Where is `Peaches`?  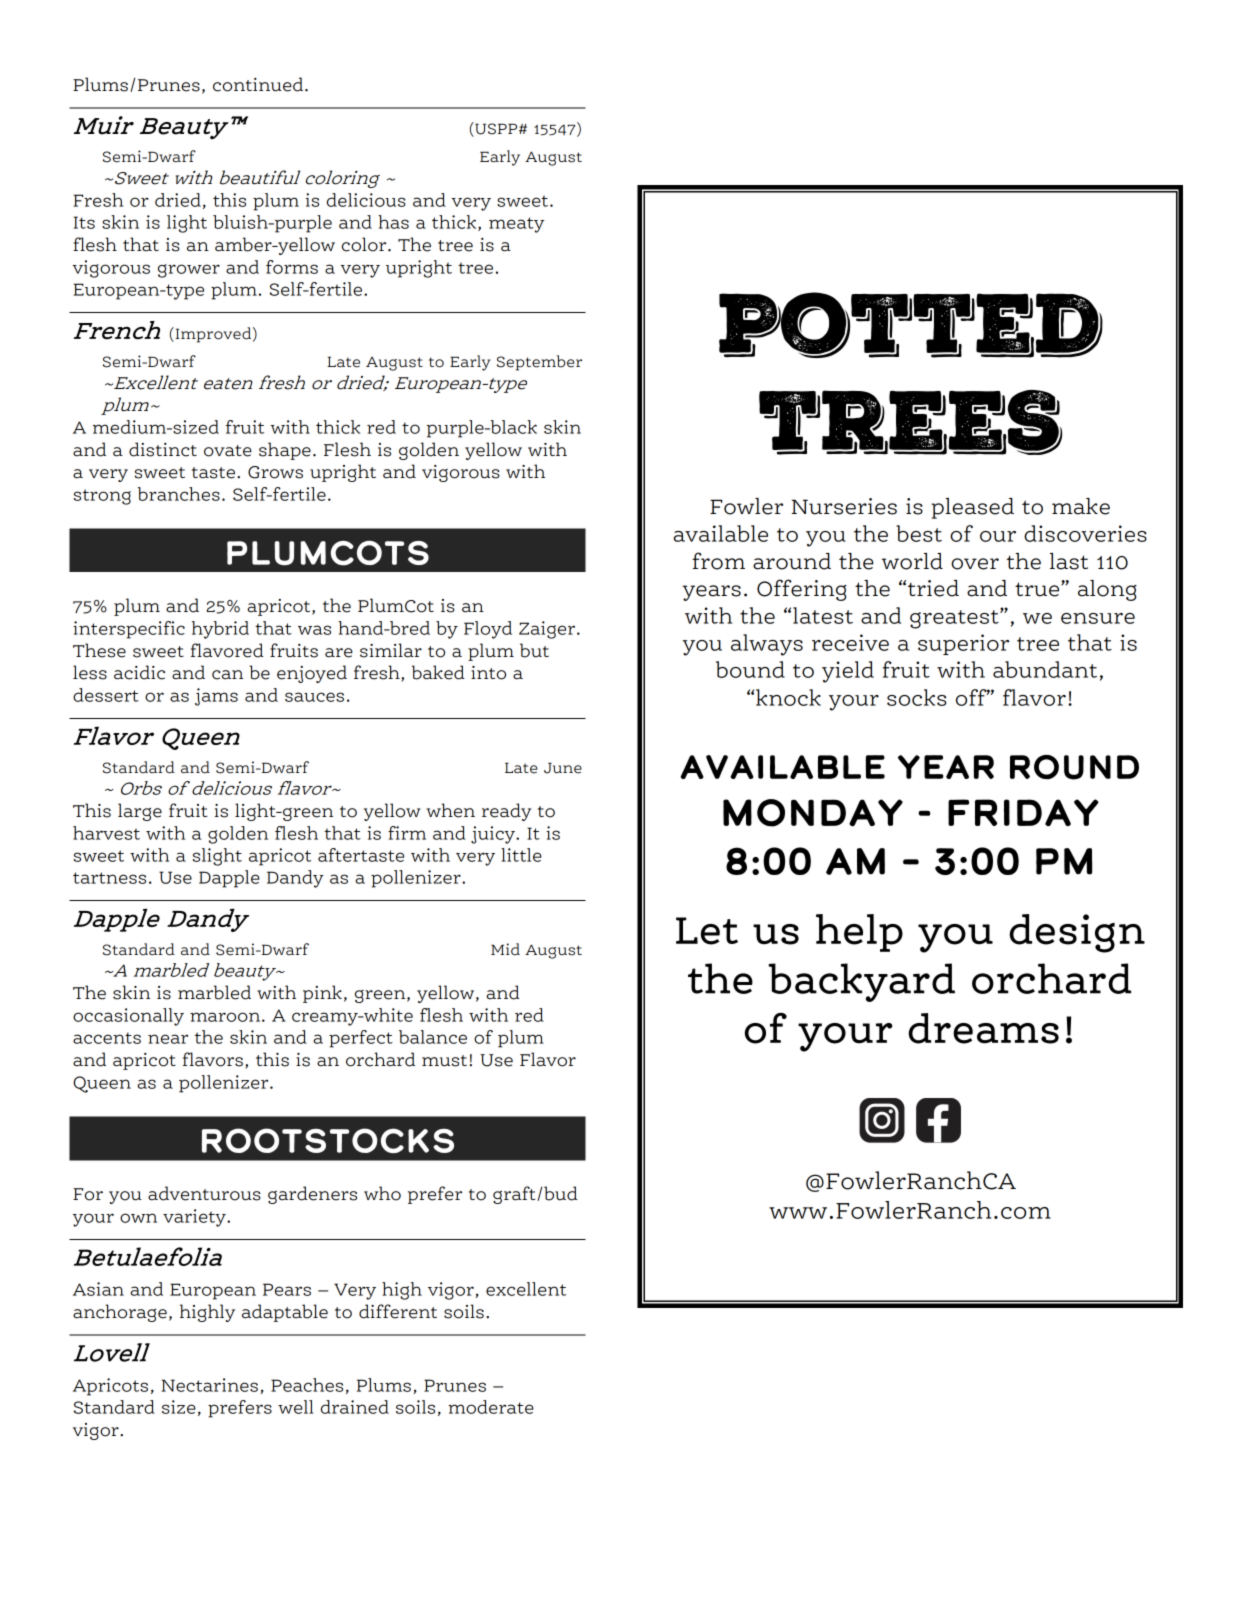 Peaches is located at coordinates (307, 1385).
